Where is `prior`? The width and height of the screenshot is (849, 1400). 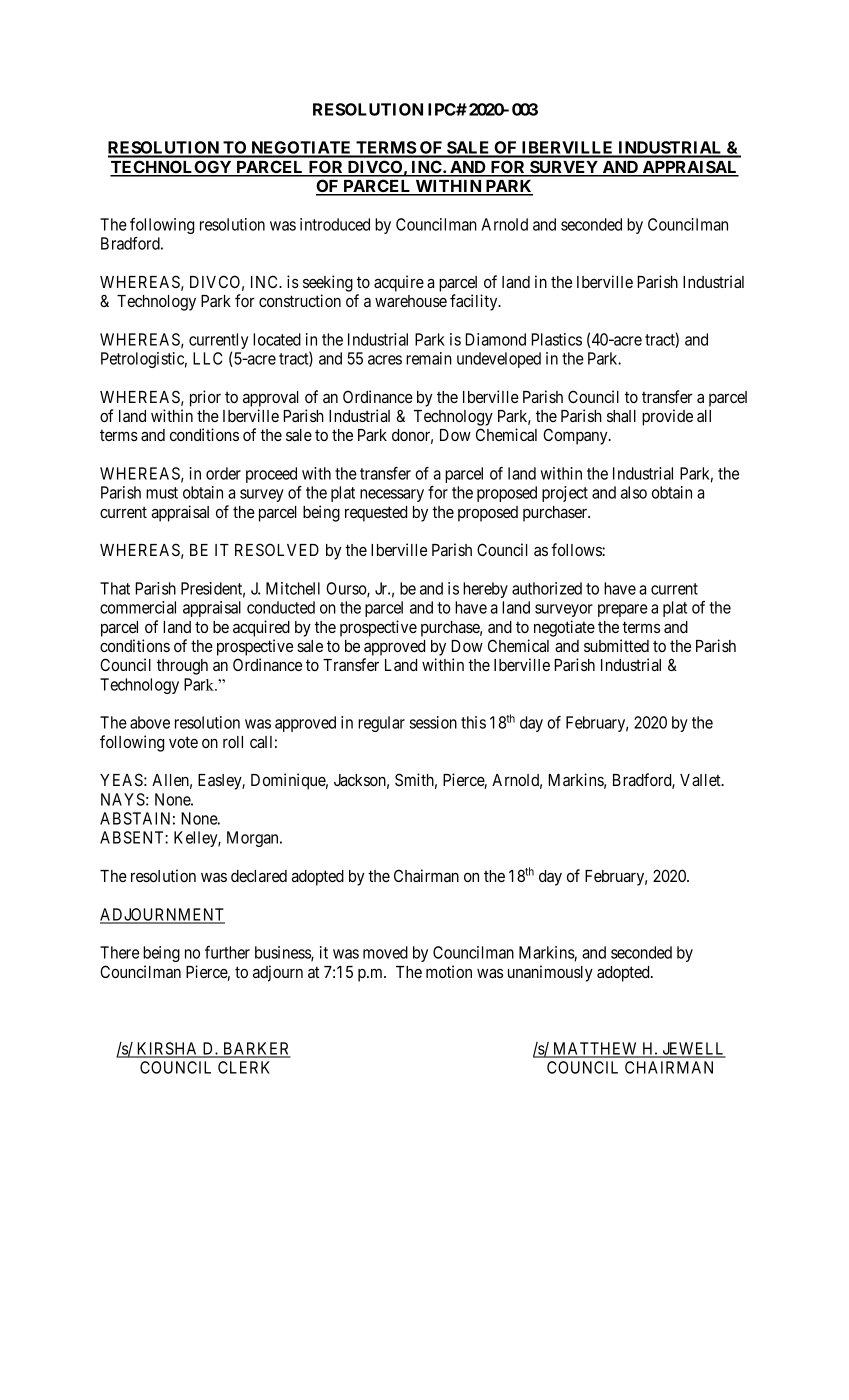
prior is located at coordinates (205, 398).
